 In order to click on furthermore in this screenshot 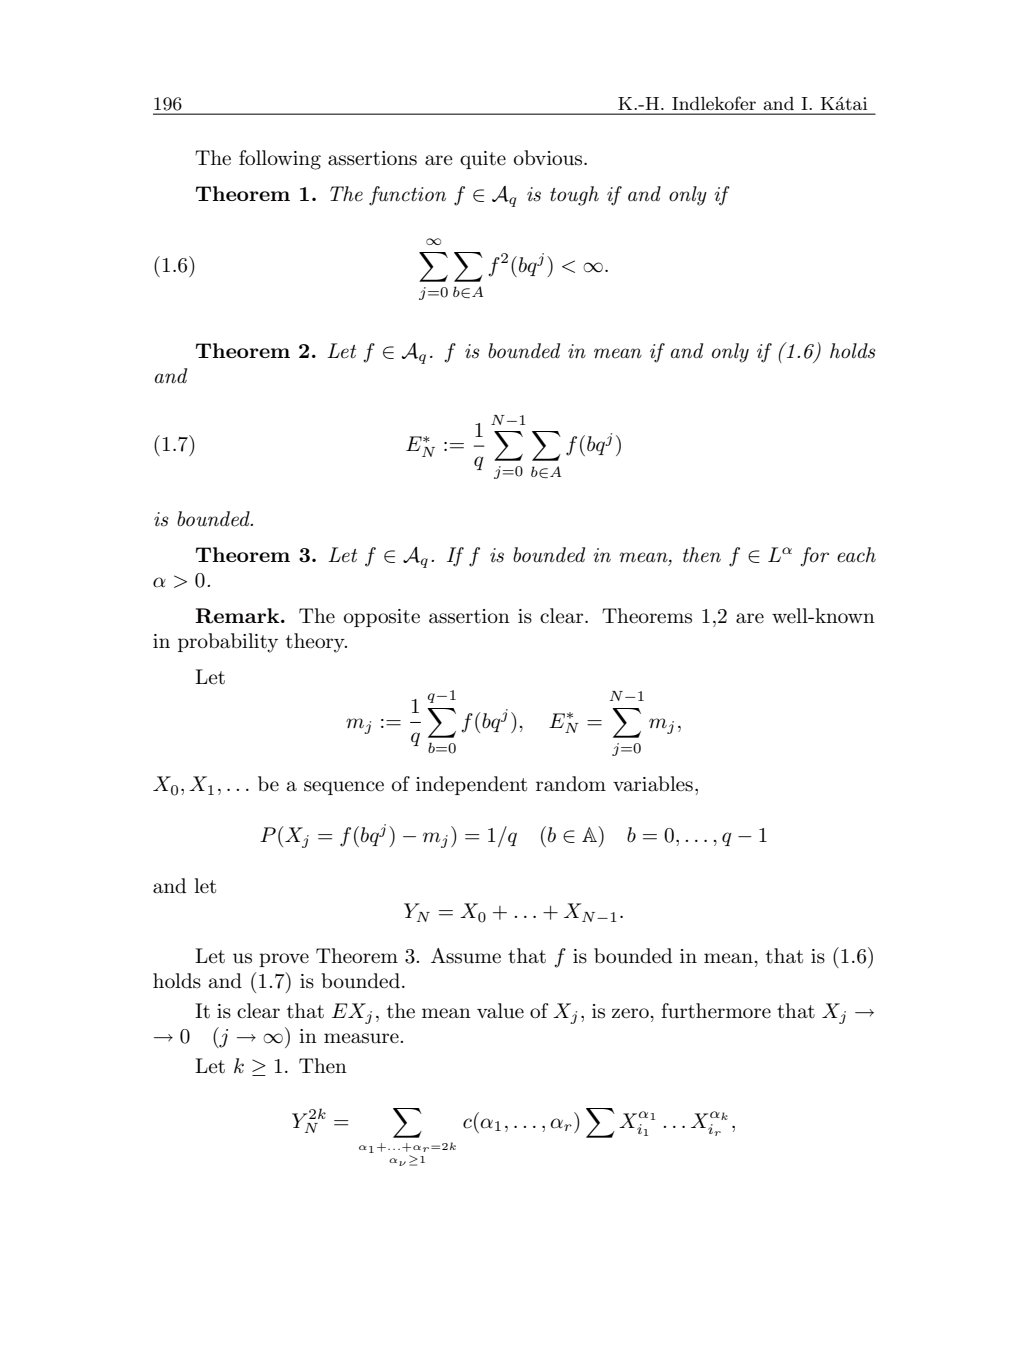, I will do `click(716, 1011)`.
